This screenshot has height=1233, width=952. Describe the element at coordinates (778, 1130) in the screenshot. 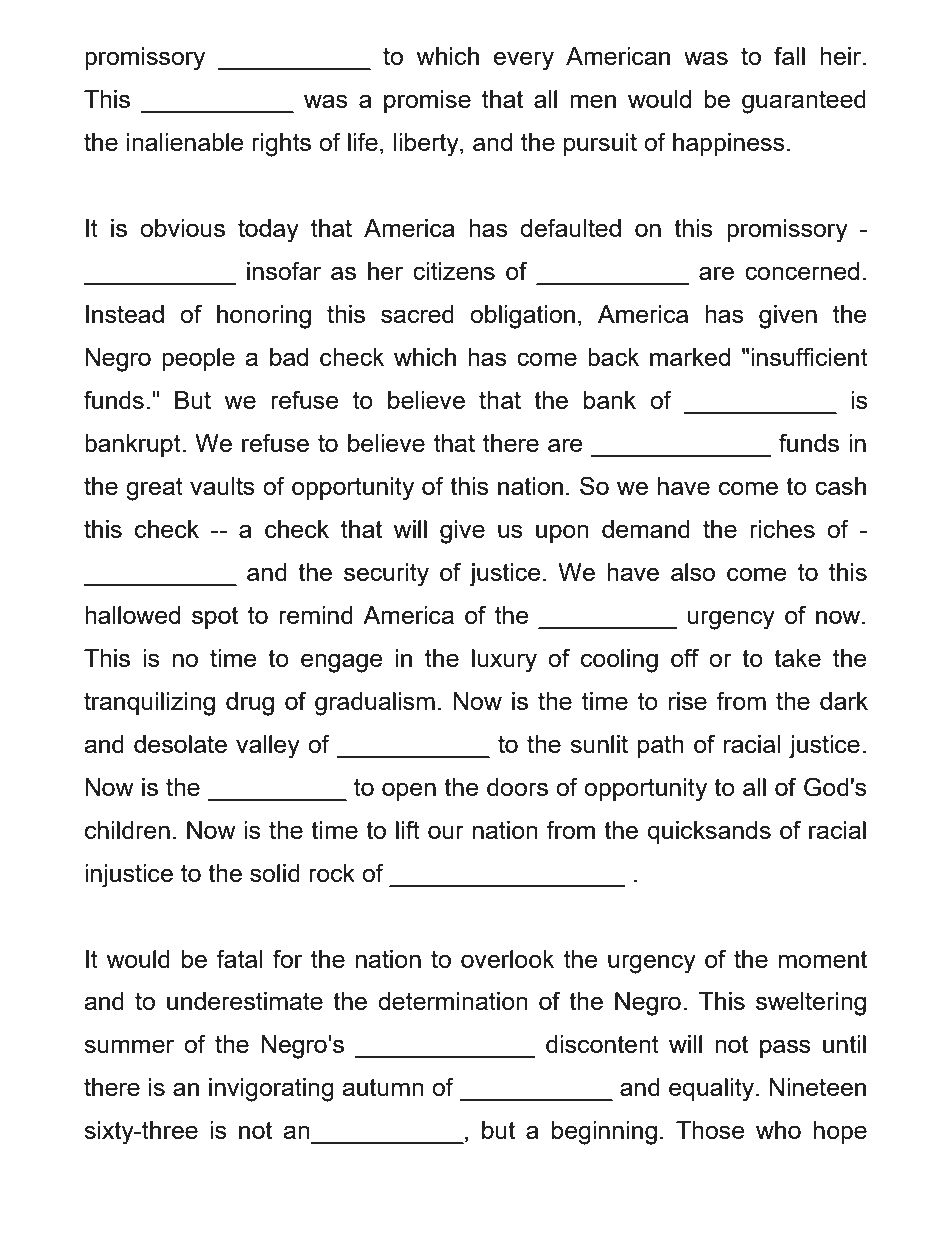

I see `who` at that location.
